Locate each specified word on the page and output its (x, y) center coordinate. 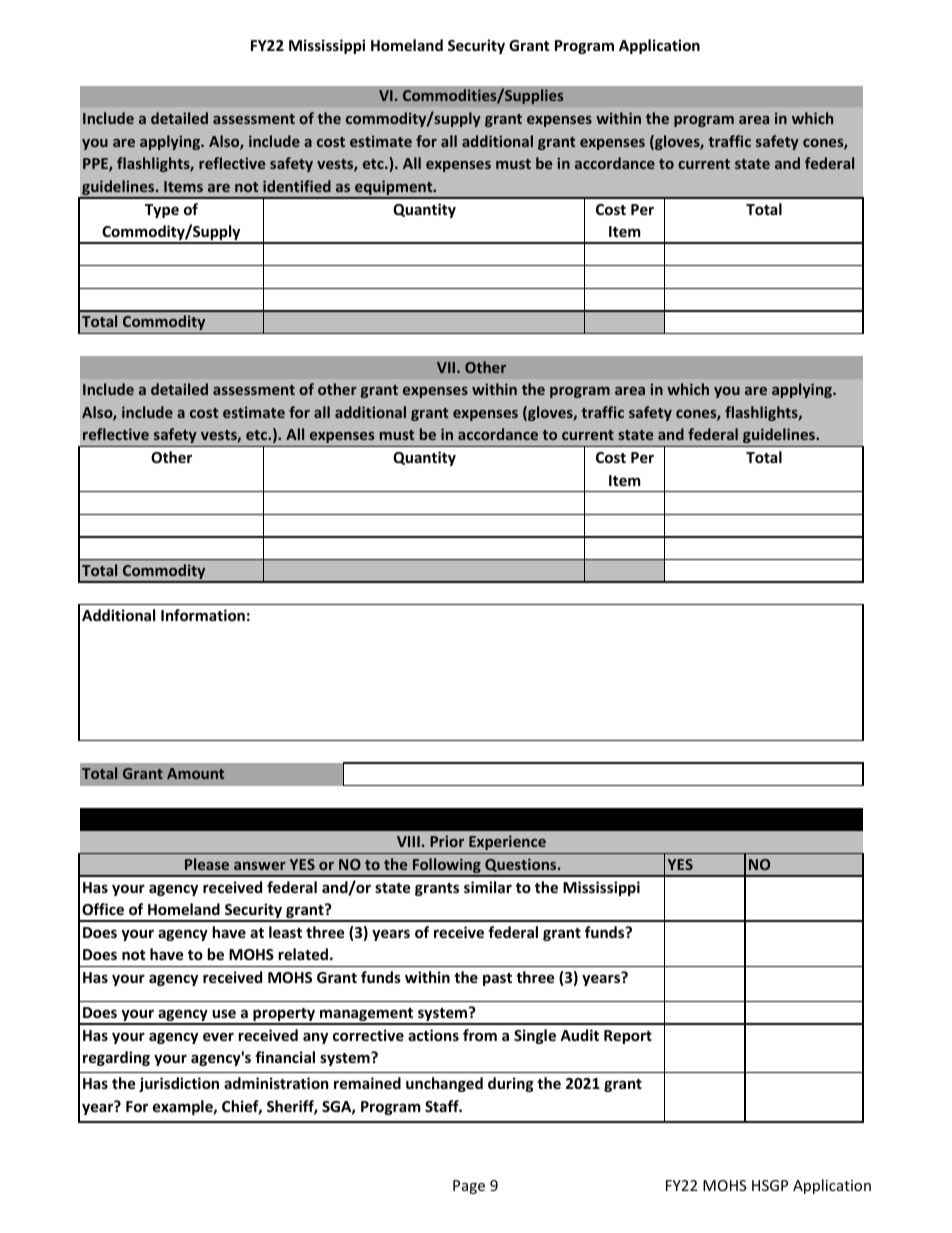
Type (162, 211)
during (511, 1084)
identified (297, 186)
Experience (507, 842)
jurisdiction (179, 1084)
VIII (408, 841)
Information (203, 615)
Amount (195, 773)
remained (367, 1083)
